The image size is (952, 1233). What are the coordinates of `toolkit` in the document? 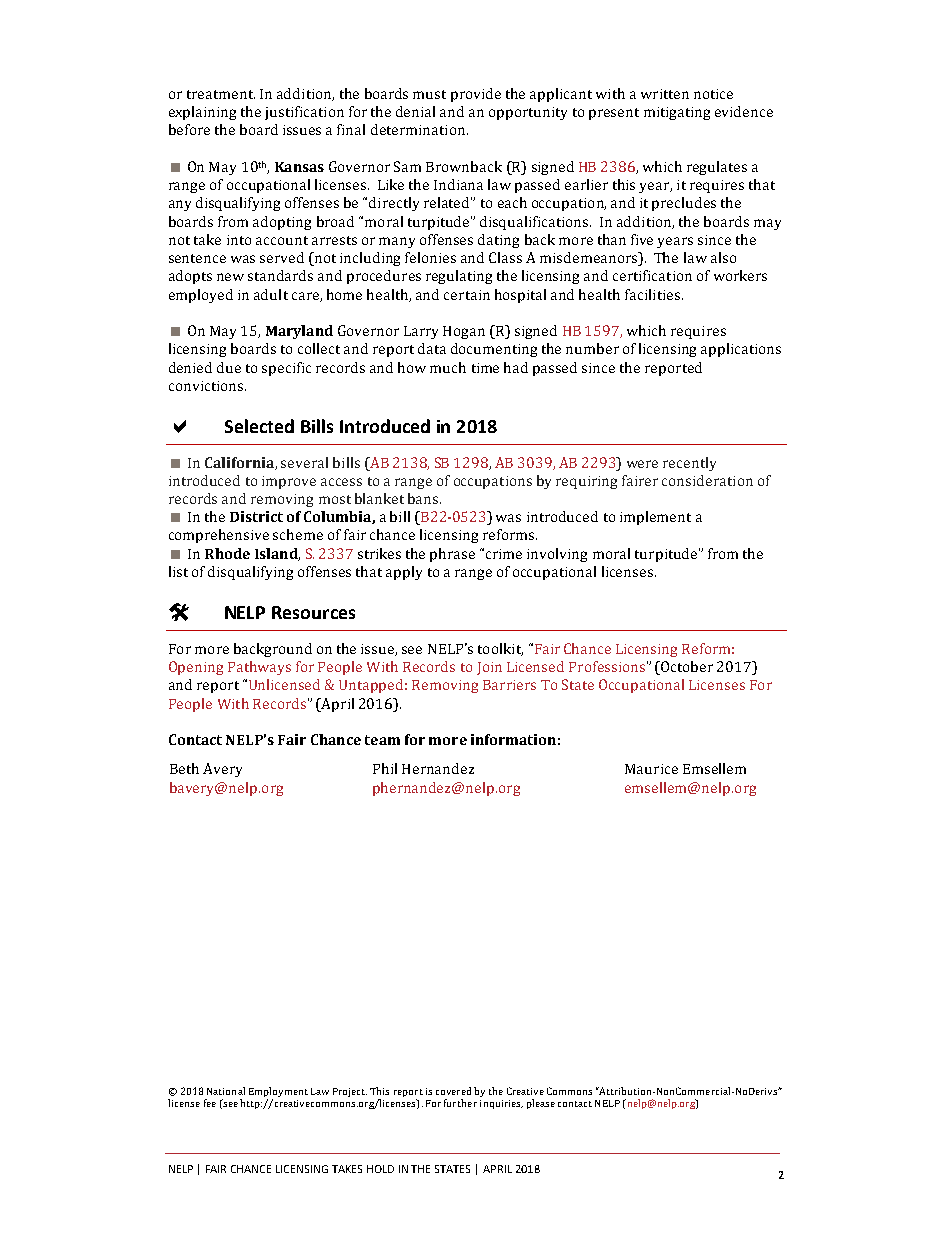 It's located at (500, 649).
